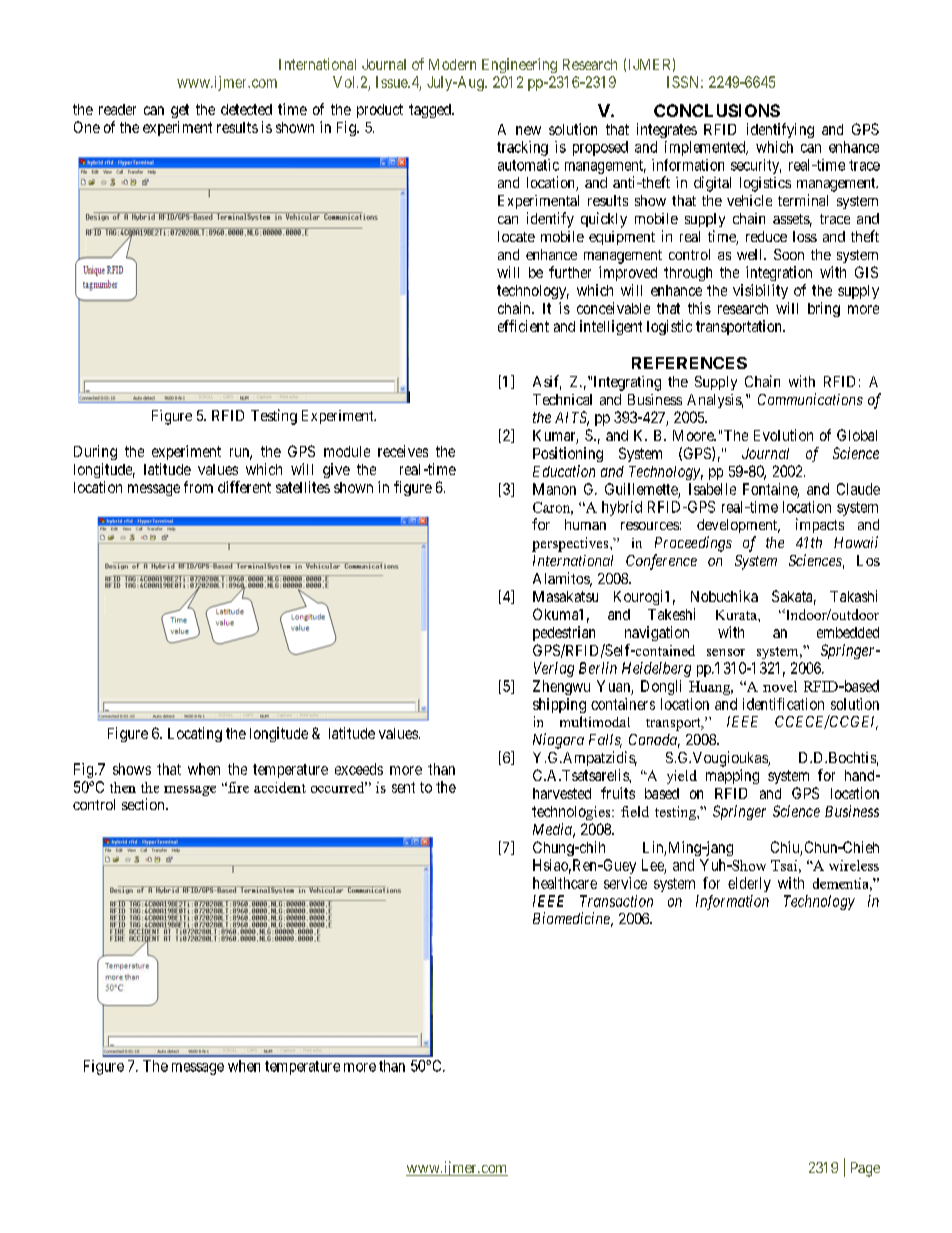 This document has width=952, height=1233. What do you see at coordinates (180, 111) in the document?
I see `get` at bounding box center [180, 111].
